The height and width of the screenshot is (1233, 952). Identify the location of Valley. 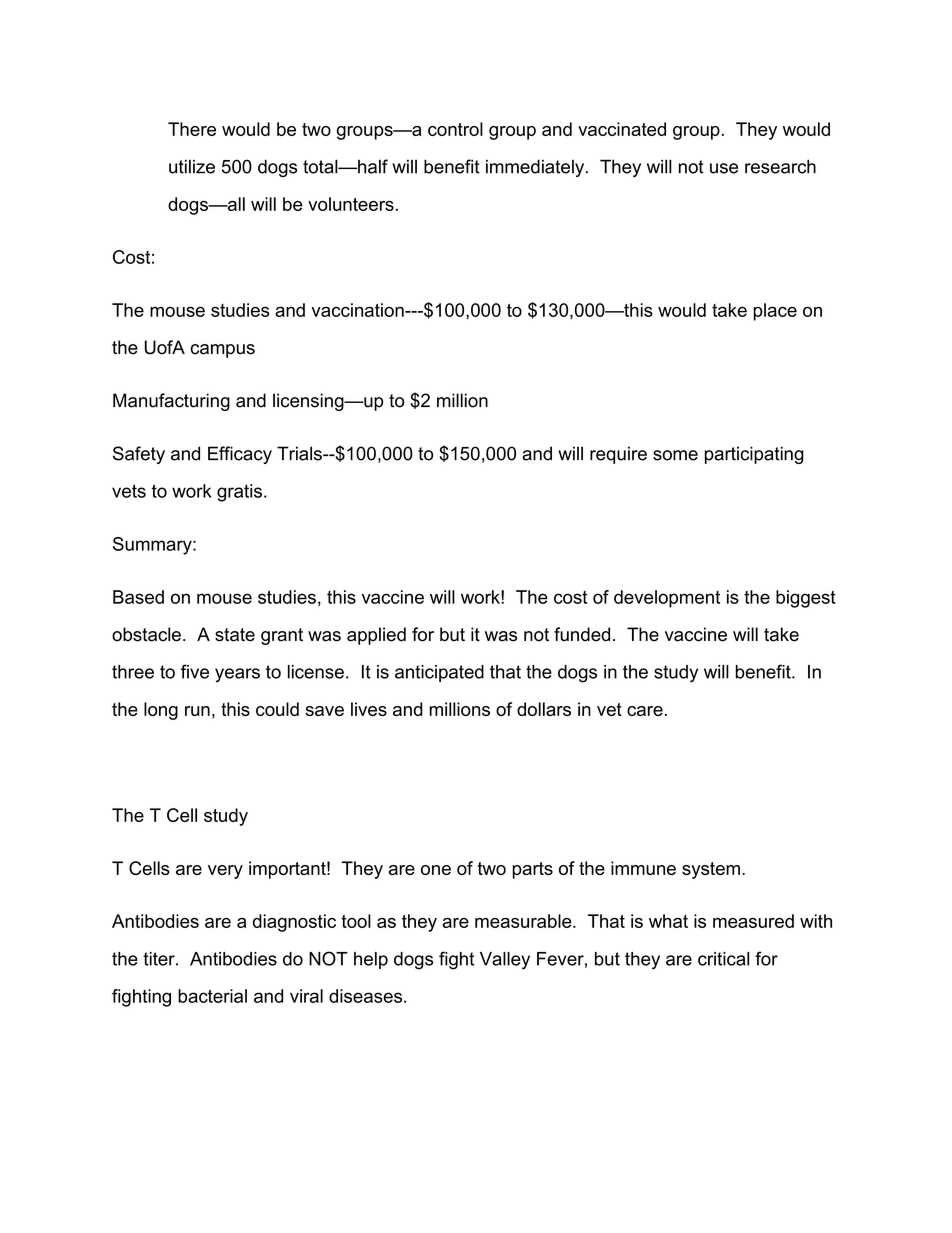
(505, 961).
